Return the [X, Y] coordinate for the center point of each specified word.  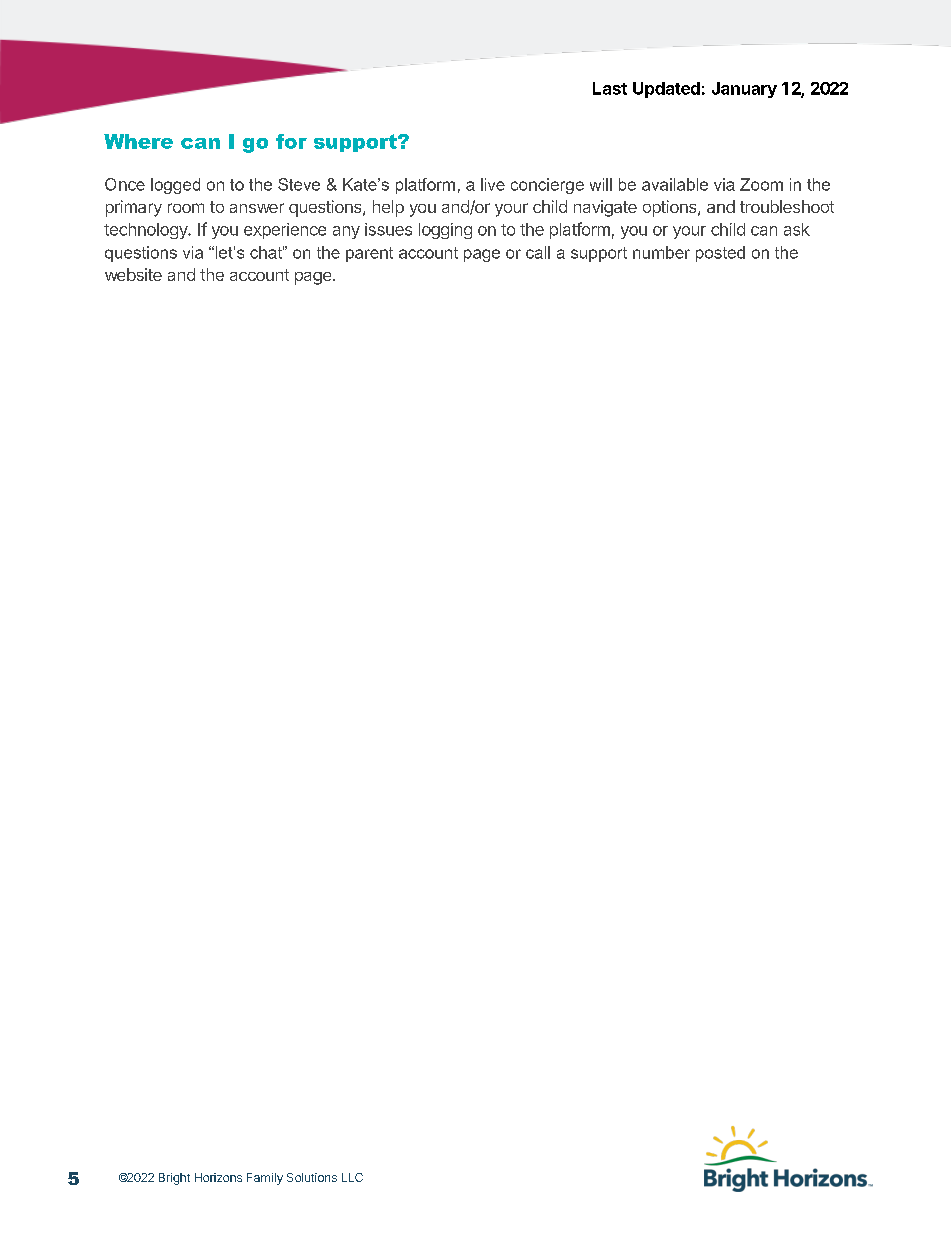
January [744, 90]
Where [138, 141]
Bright [174, 1179]
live [493, 184]
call [538, 252]
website [133, 274]
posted [720, 254]
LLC [352, 1177]
